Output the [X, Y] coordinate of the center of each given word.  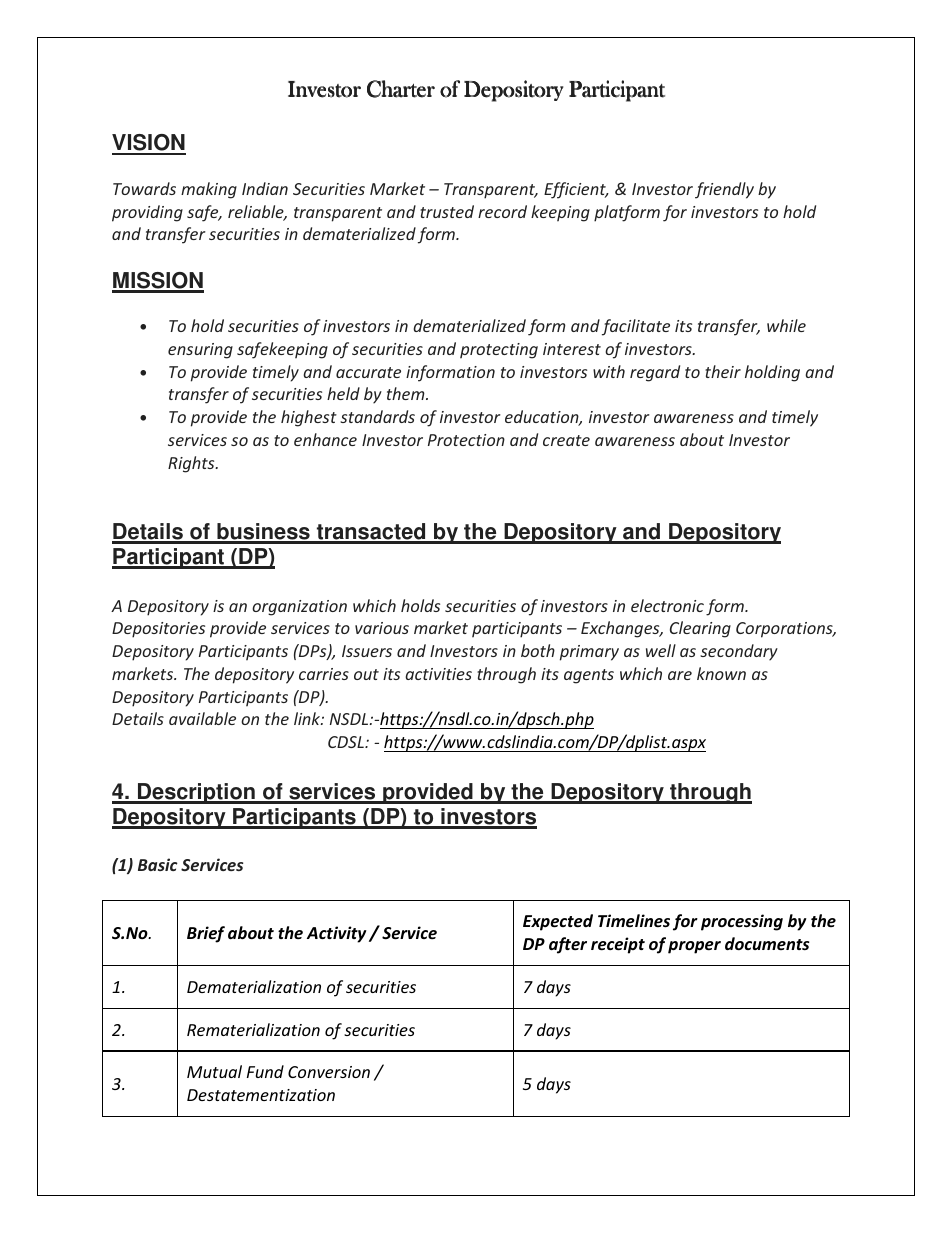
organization [299, 608]
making [209, 190]
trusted [447, 211]
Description [196, 793]
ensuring [200, 351]
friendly [724, 190]
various [382, 628]
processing [742, 922]
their [723, 371]
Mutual [214, 1071]
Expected [558, 922]
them [407, 393]
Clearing [700, 629]
